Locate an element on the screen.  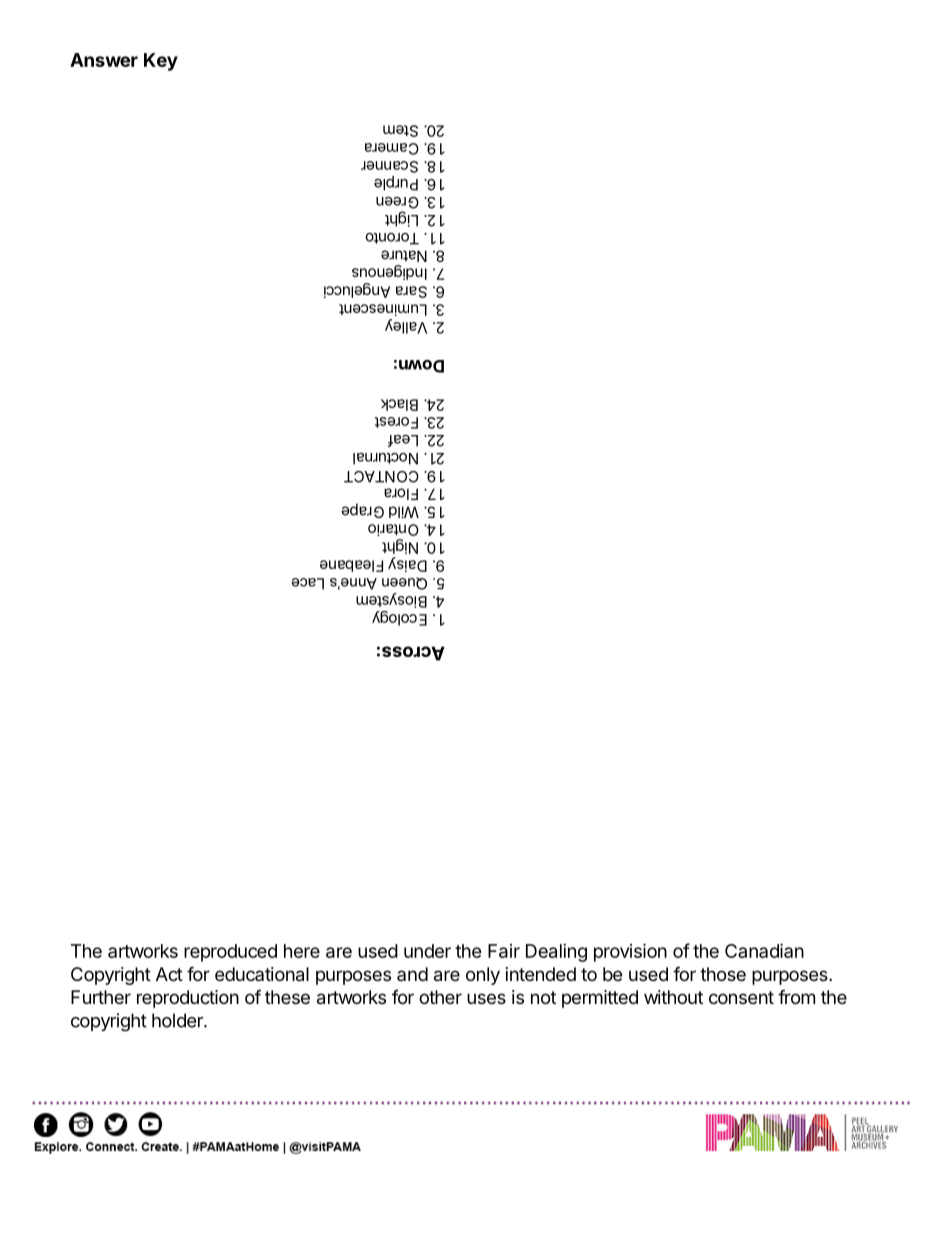
under is located at coordinates (427, 951).
